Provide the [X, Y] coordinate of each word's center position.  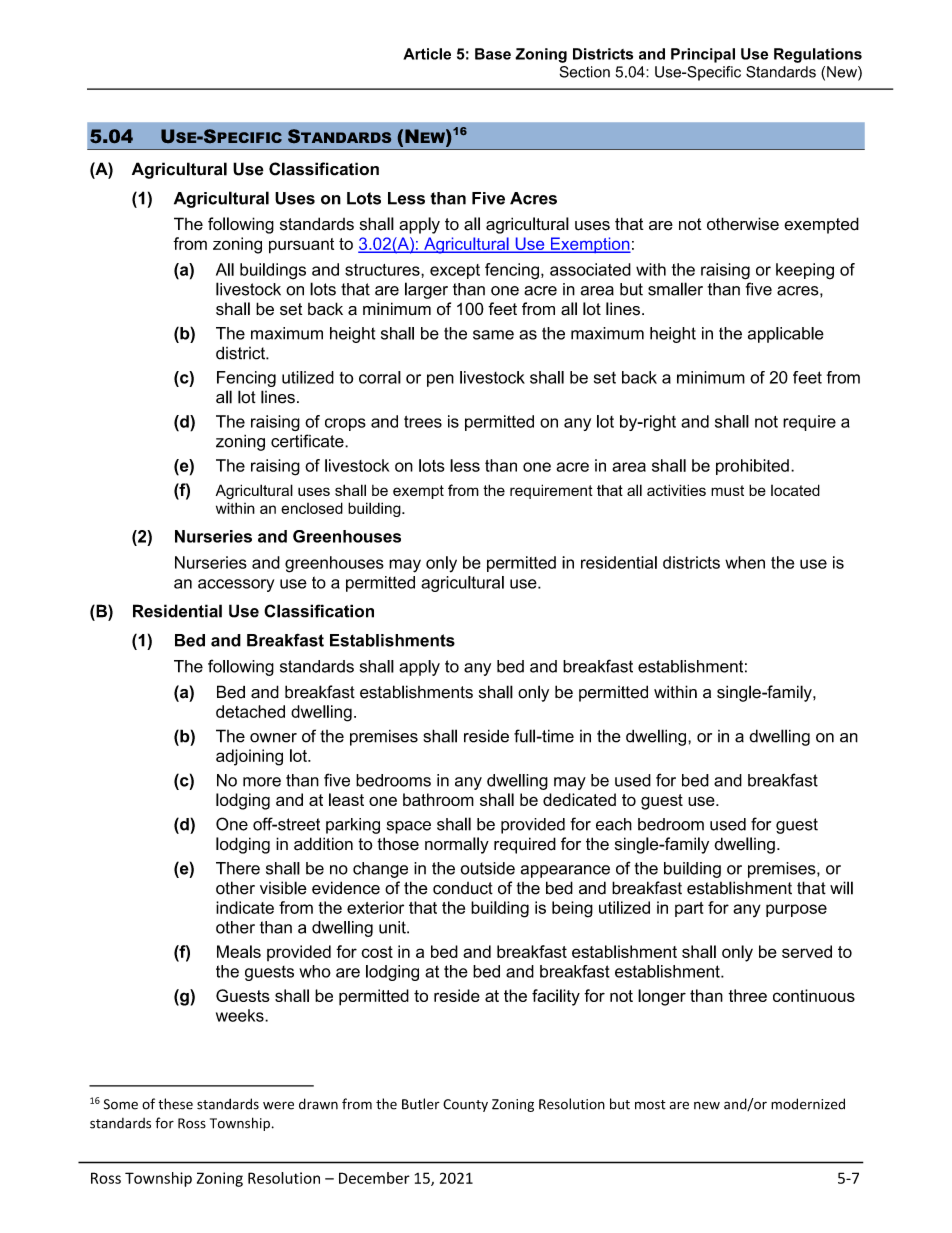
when [745, 562]
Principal [703, 55]
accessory [236, 585]
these [175, 1104]
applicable [786, 335]
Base [493, 54]
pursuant [301, 246]
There [238, 868]
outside [488, 868]
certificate [308, 441]
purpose [796, 910]
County [465, 1105]
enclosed [312, 508]
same [493, 335]
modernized [808, 1104]
